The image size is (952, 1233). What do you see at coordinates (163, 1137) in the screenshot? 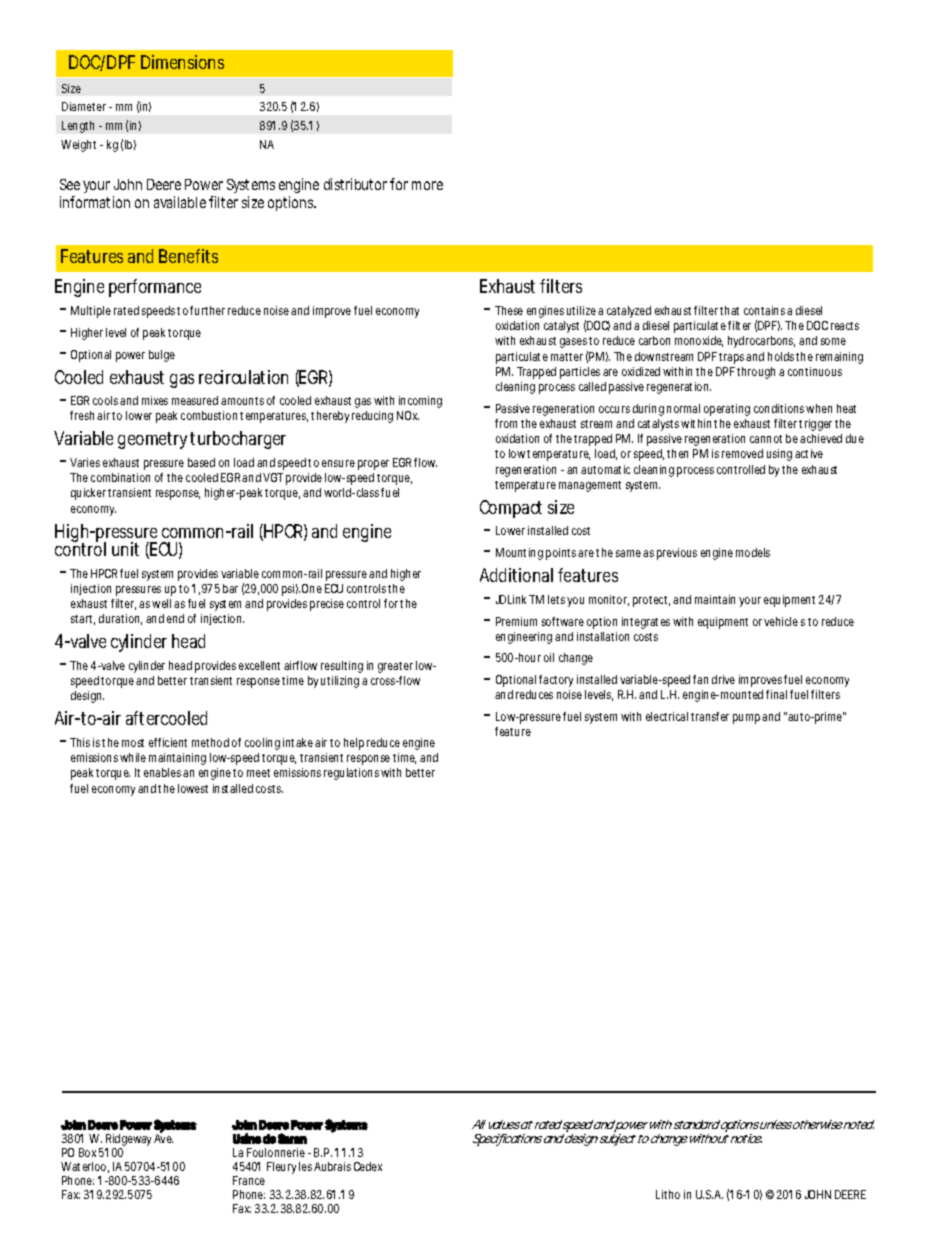
I see `Ave` at bounding box center [163, 1137].
